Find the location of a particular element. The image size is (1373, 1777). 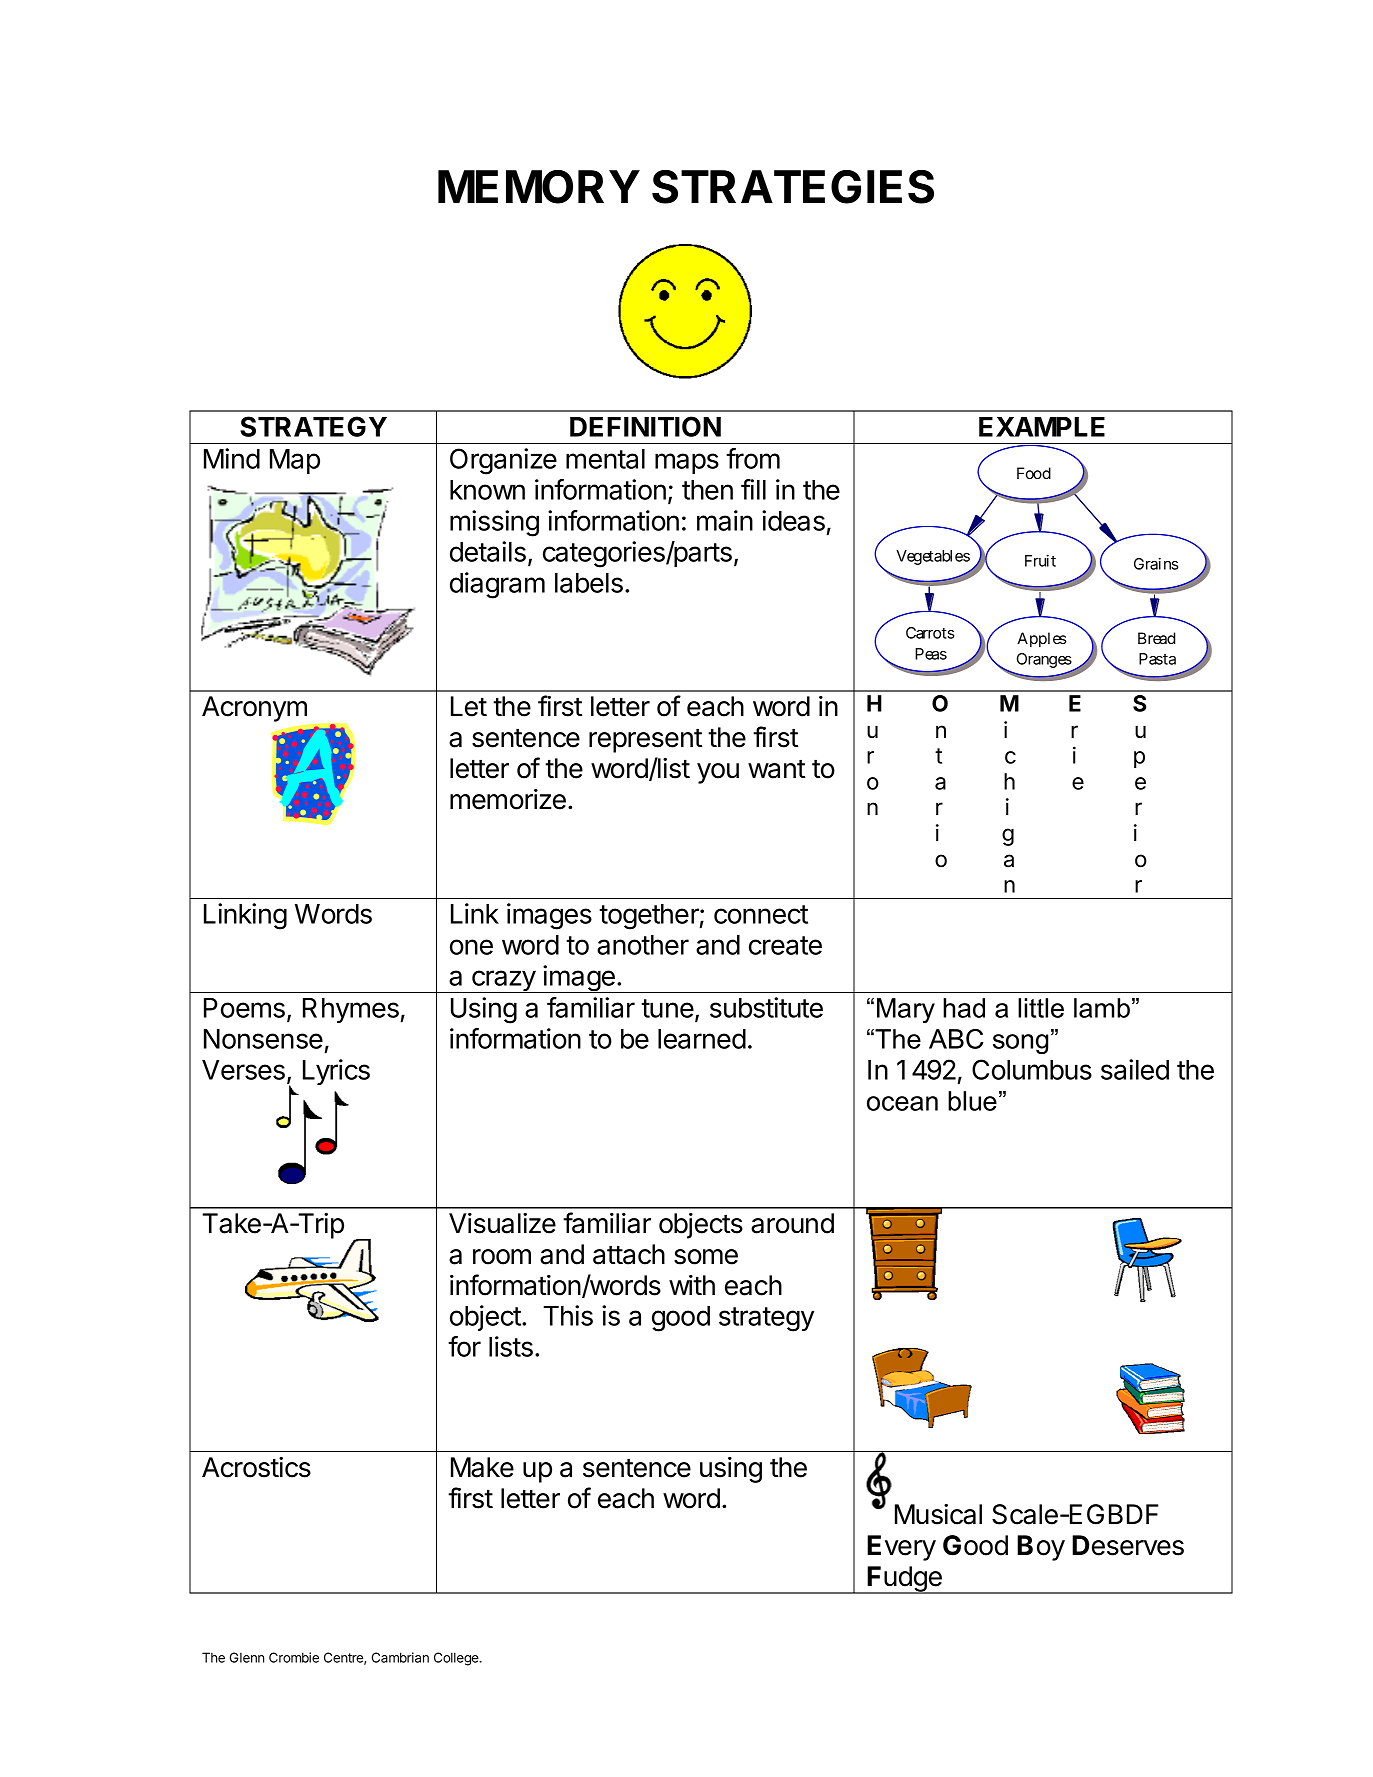

room is located at coordinates (502, 1257).
